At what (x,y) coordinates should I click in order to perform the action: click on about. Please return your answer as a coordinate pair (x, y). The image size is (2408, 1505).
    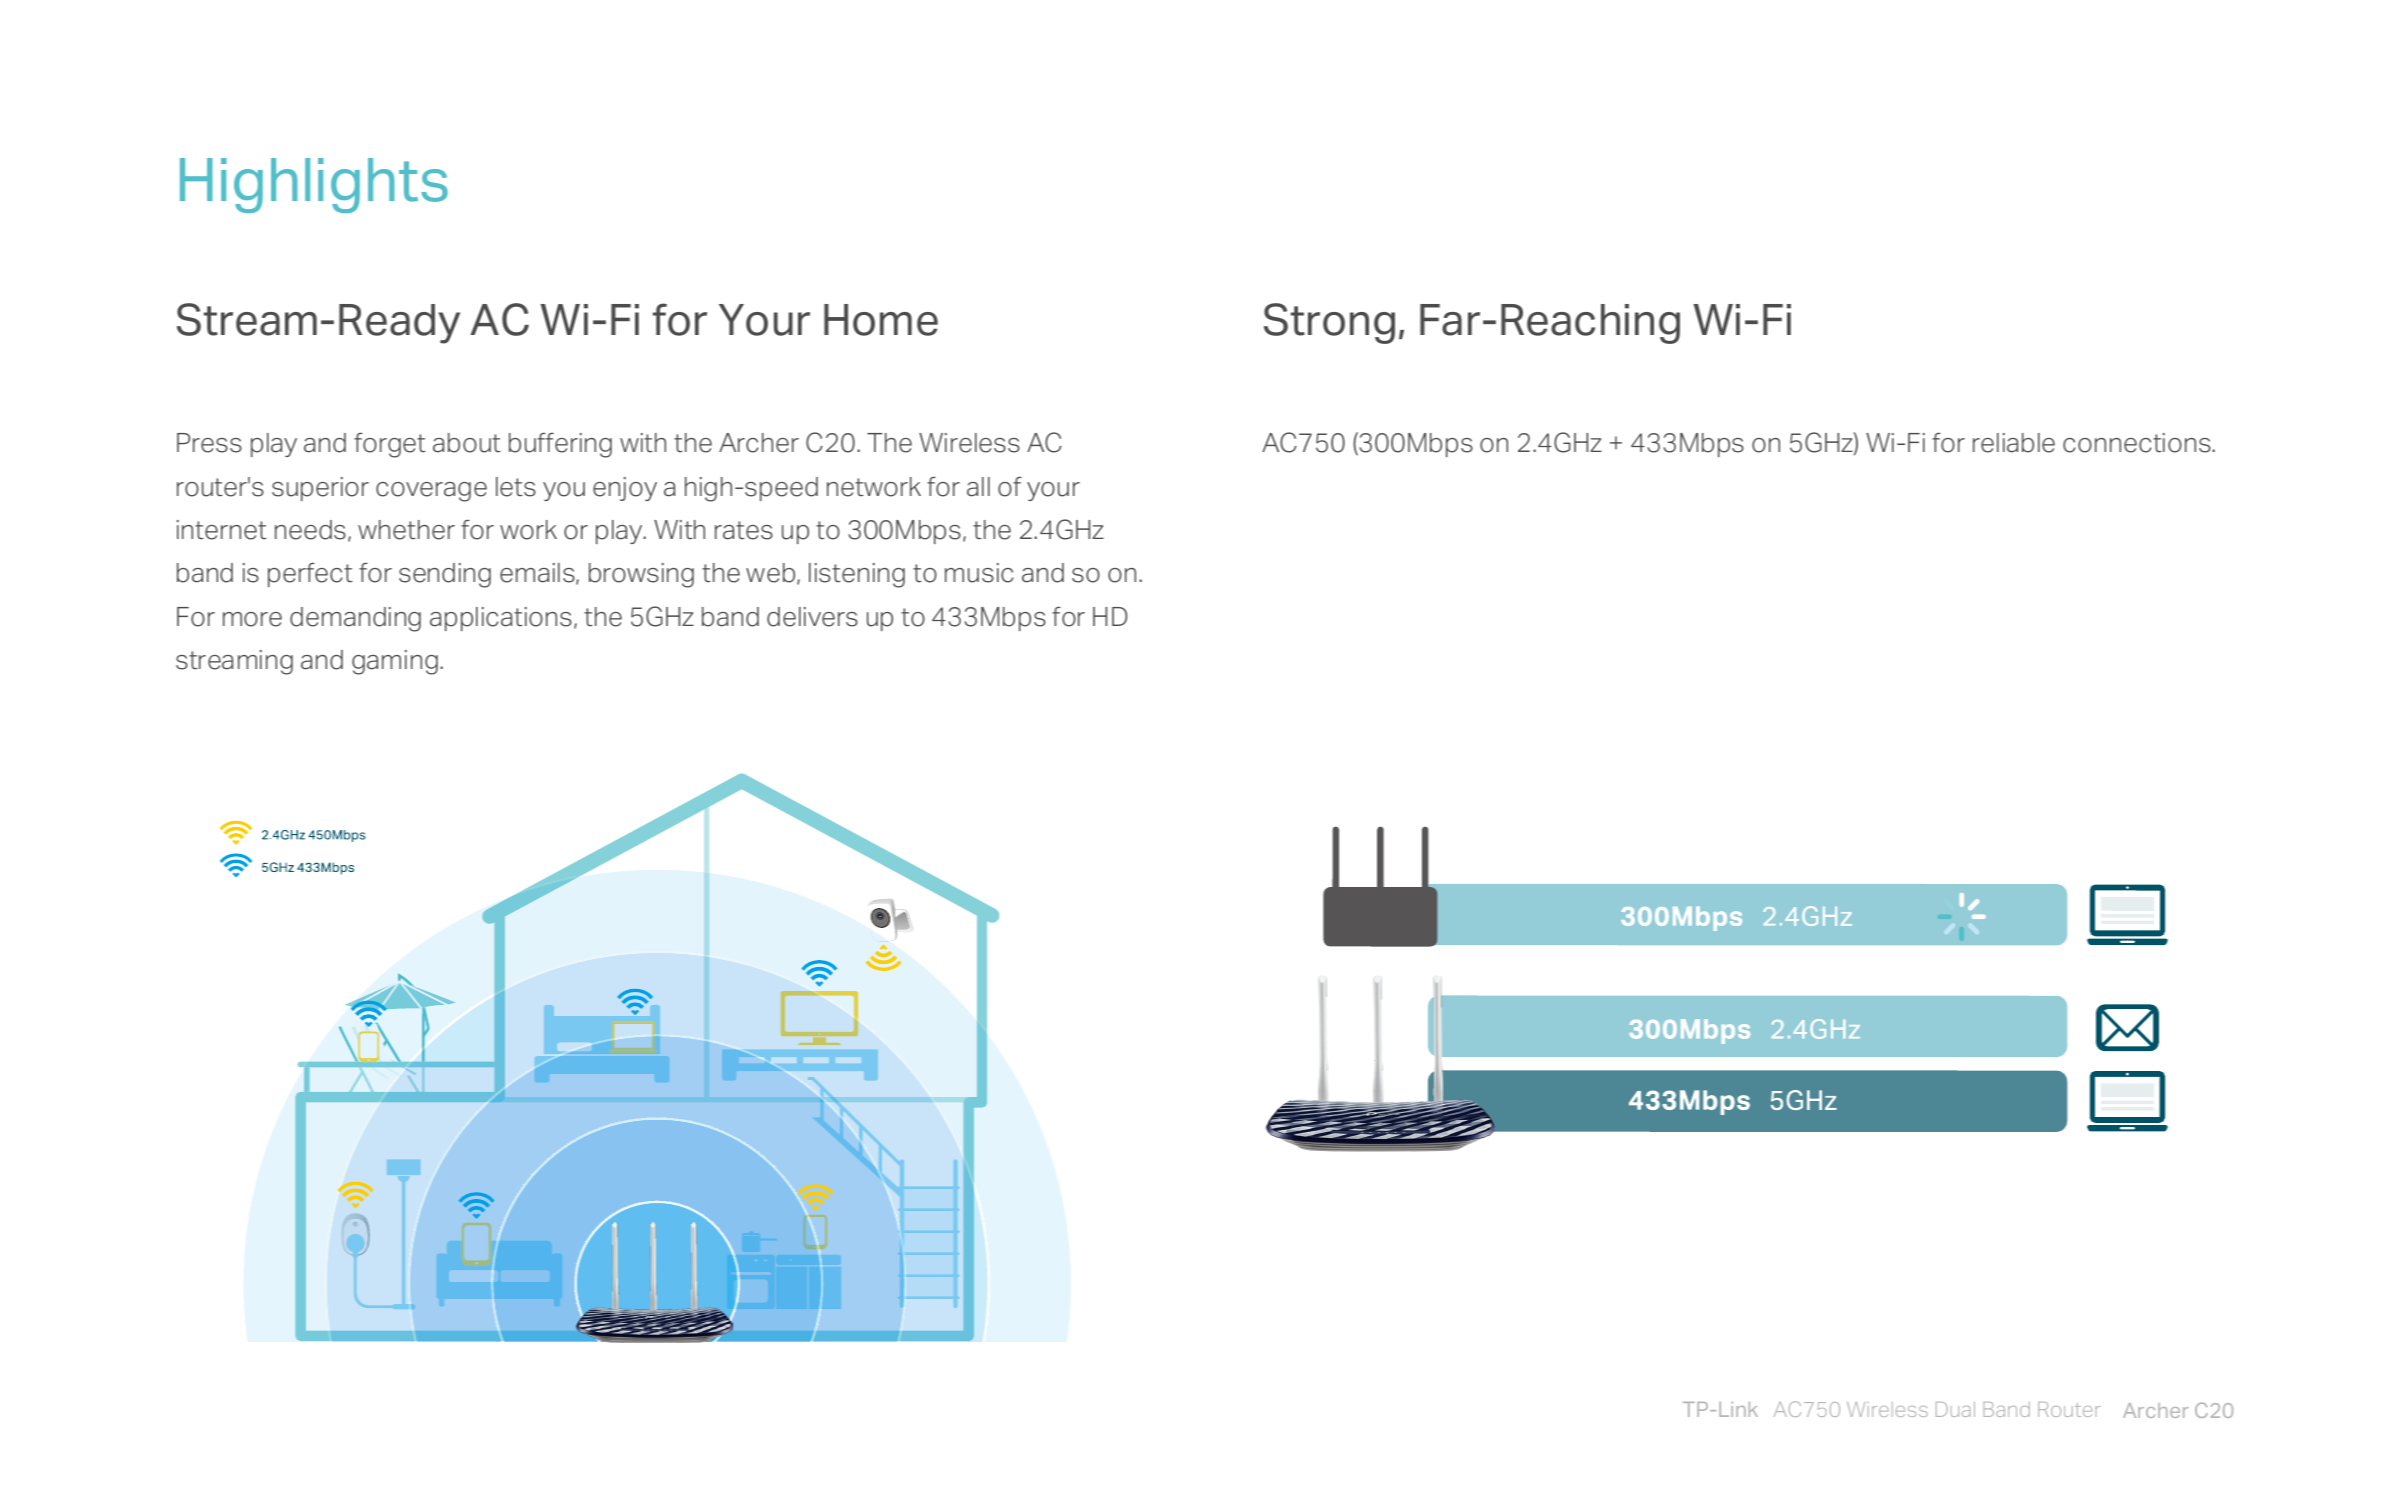
    Looking at the image, I should click on (467, 443).
